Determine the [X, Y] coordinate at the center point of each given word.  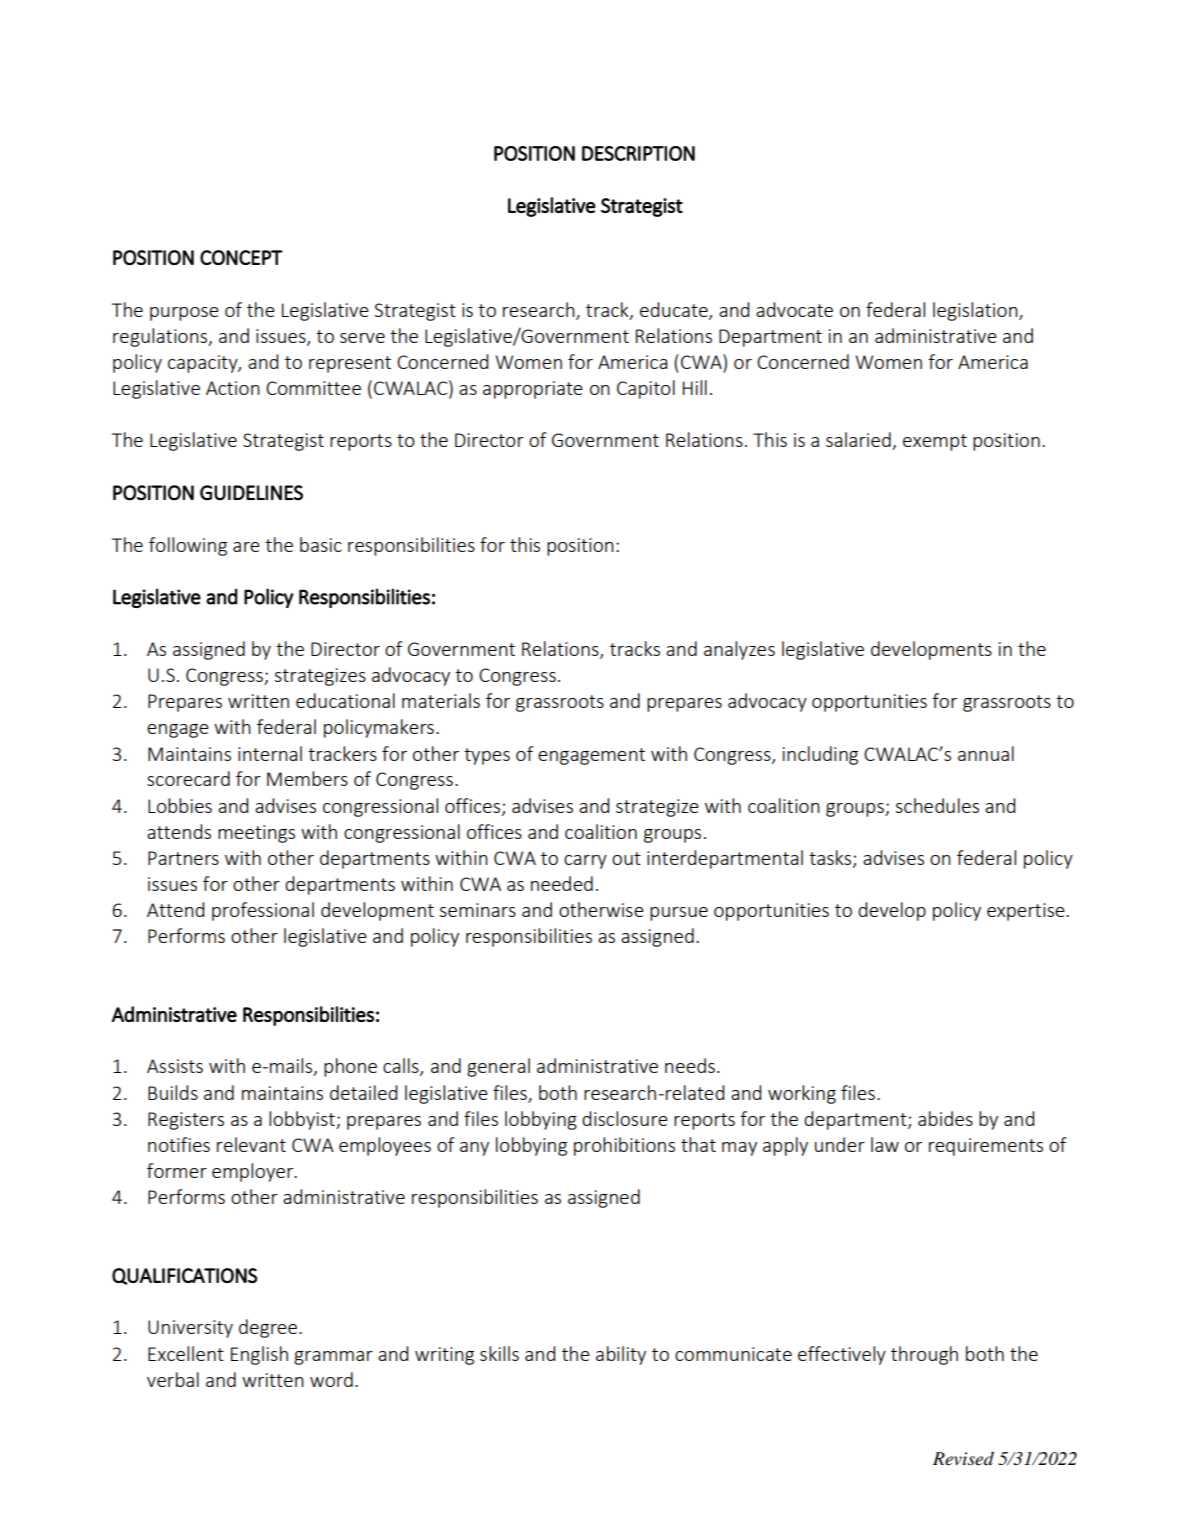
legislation [976, 311]
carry [585, 862]
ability [621, 1355]
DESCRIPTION [638, 153]
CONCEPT [241, 257]
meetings [256, 834]
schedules [937, 805]
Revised [963, 1458]
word [331, 1379]
